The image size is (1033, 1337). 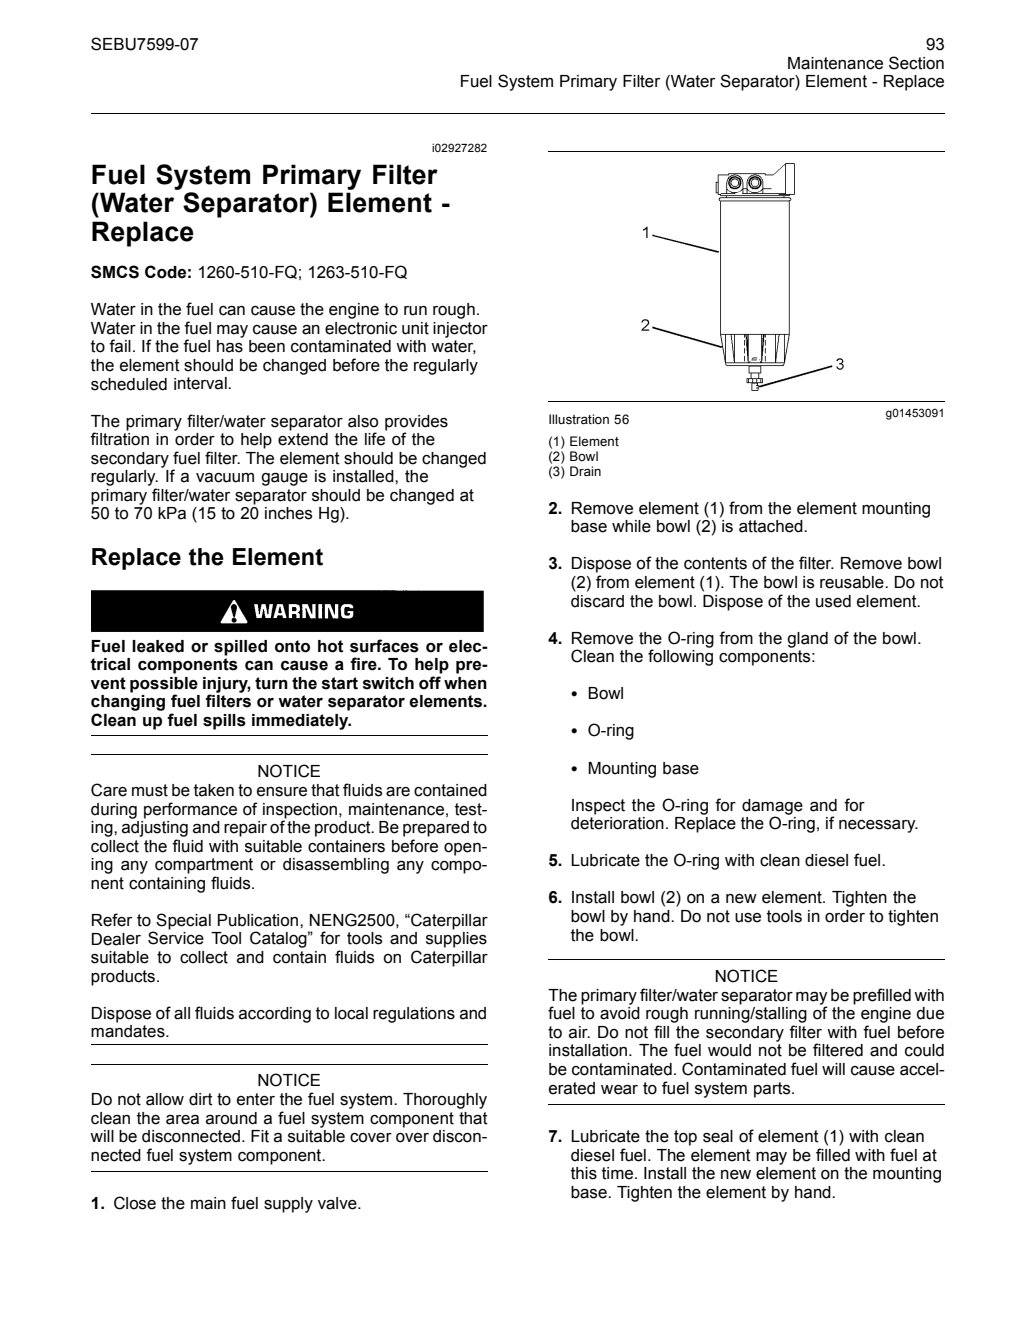 I want to click on seal, so click(x=718, y=1136).
